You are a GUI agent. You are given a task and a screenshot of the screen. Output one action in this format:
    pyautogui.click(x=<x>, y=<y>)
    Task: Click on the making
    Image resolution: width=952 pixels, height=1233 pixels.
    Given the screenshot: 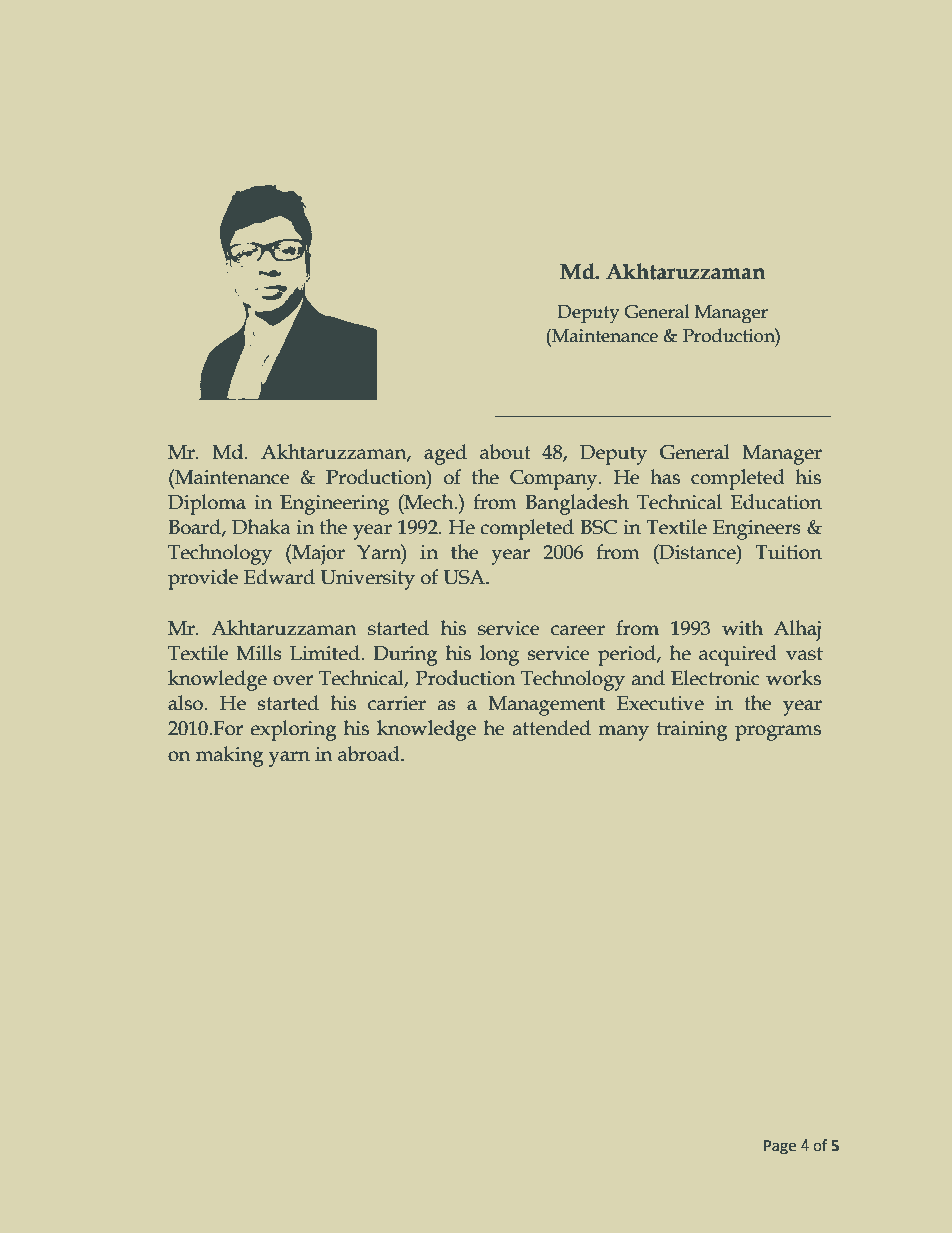 What is the action you would take?
    pyautogui.click(x=230, y=756)
